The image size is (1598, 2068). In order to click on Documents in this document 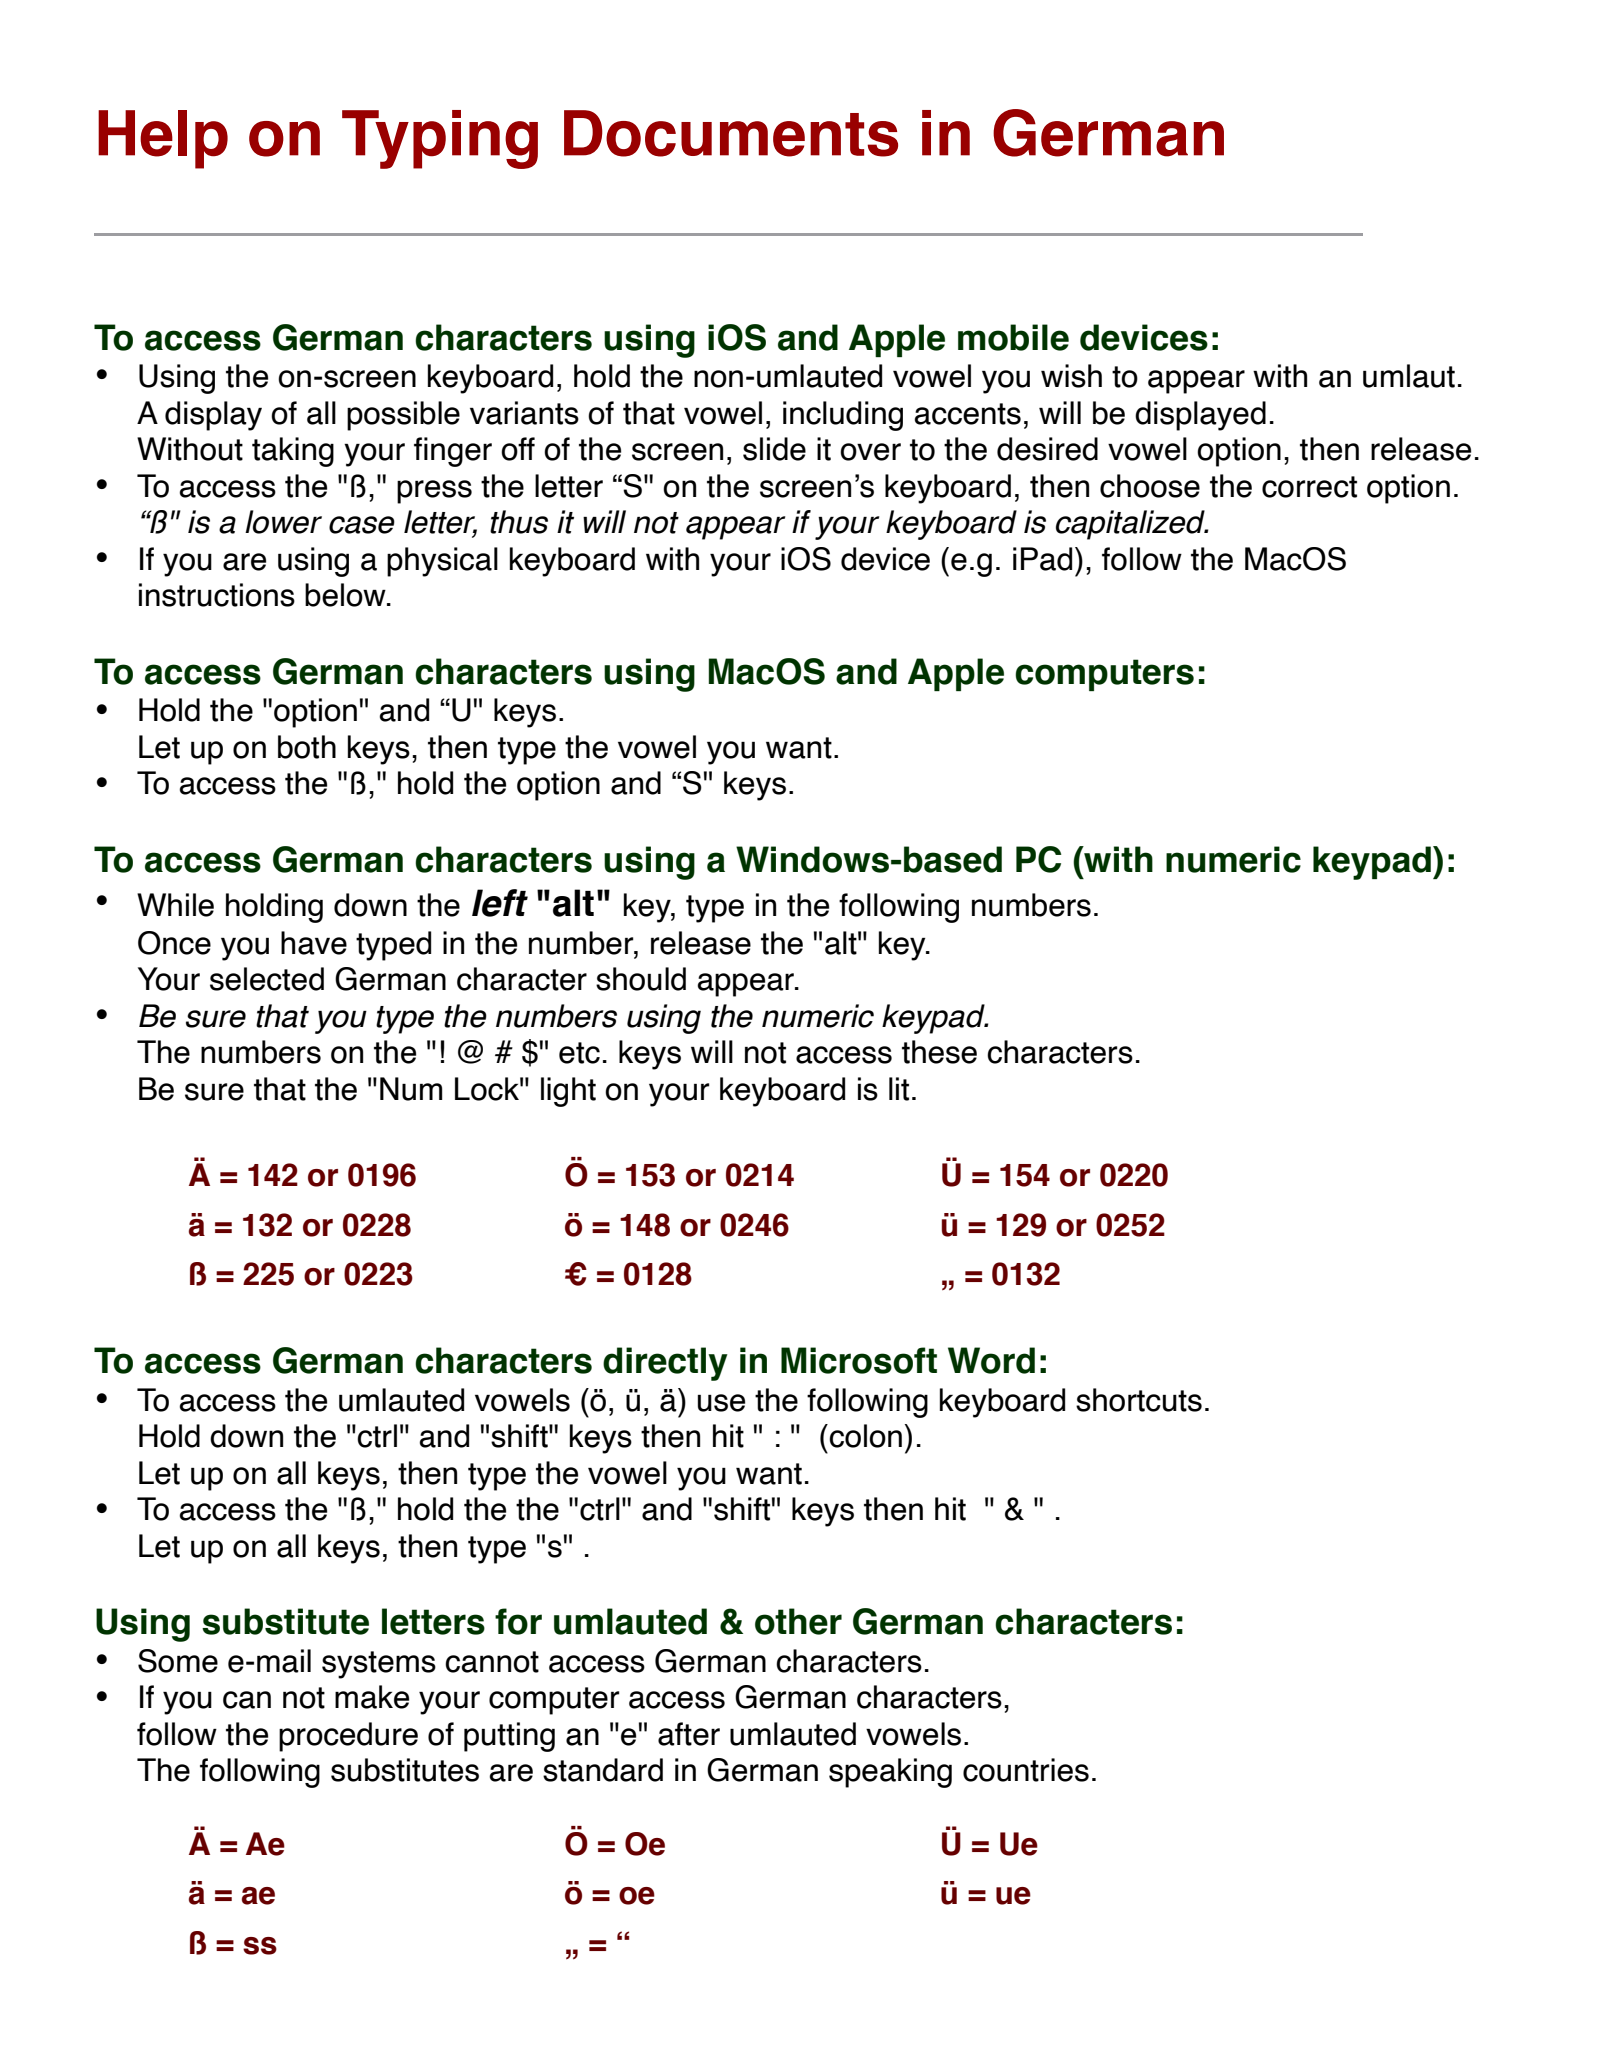, I will do `click(731, 133)`.
